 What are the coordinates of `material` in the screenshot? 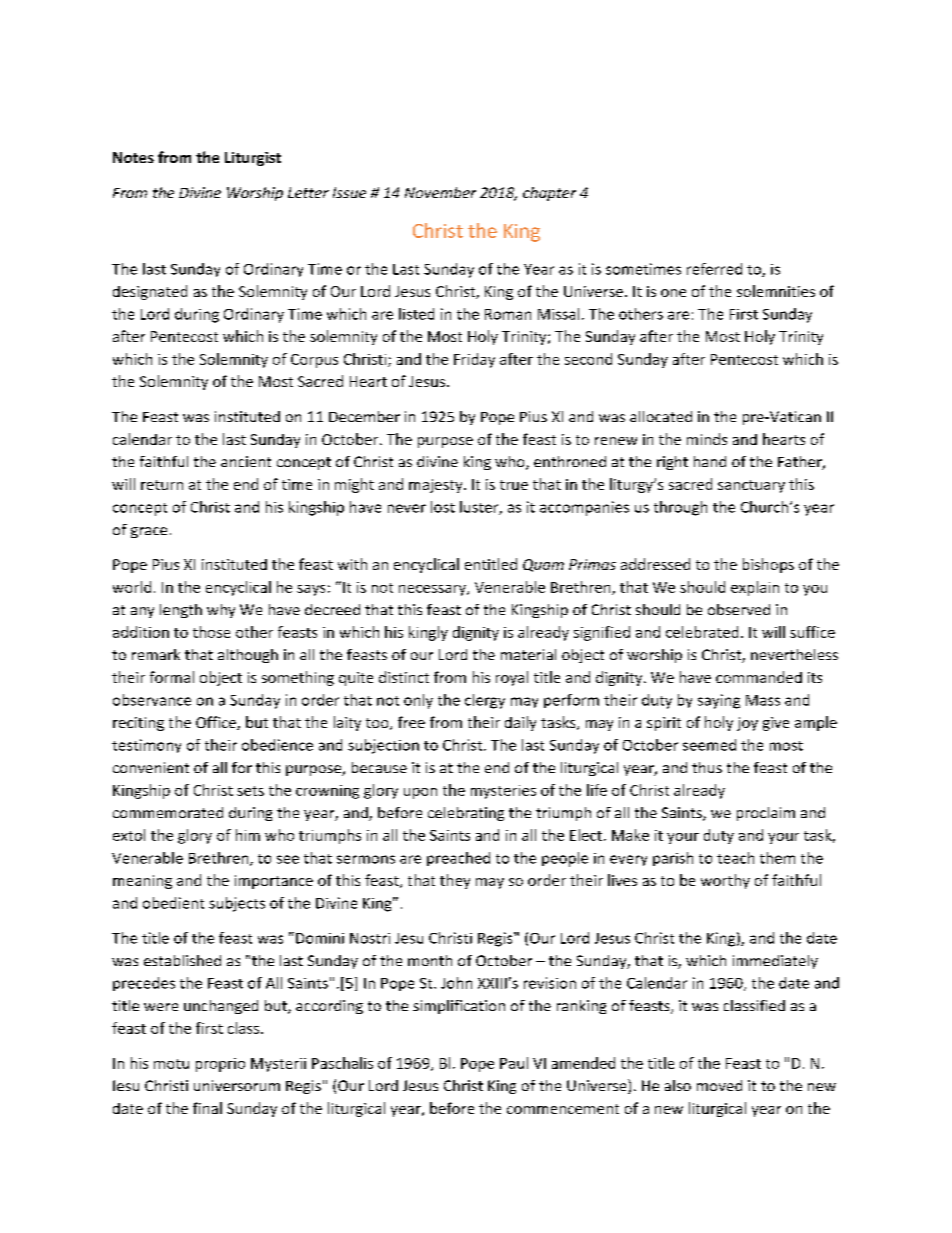 It's located at (528, 654).
